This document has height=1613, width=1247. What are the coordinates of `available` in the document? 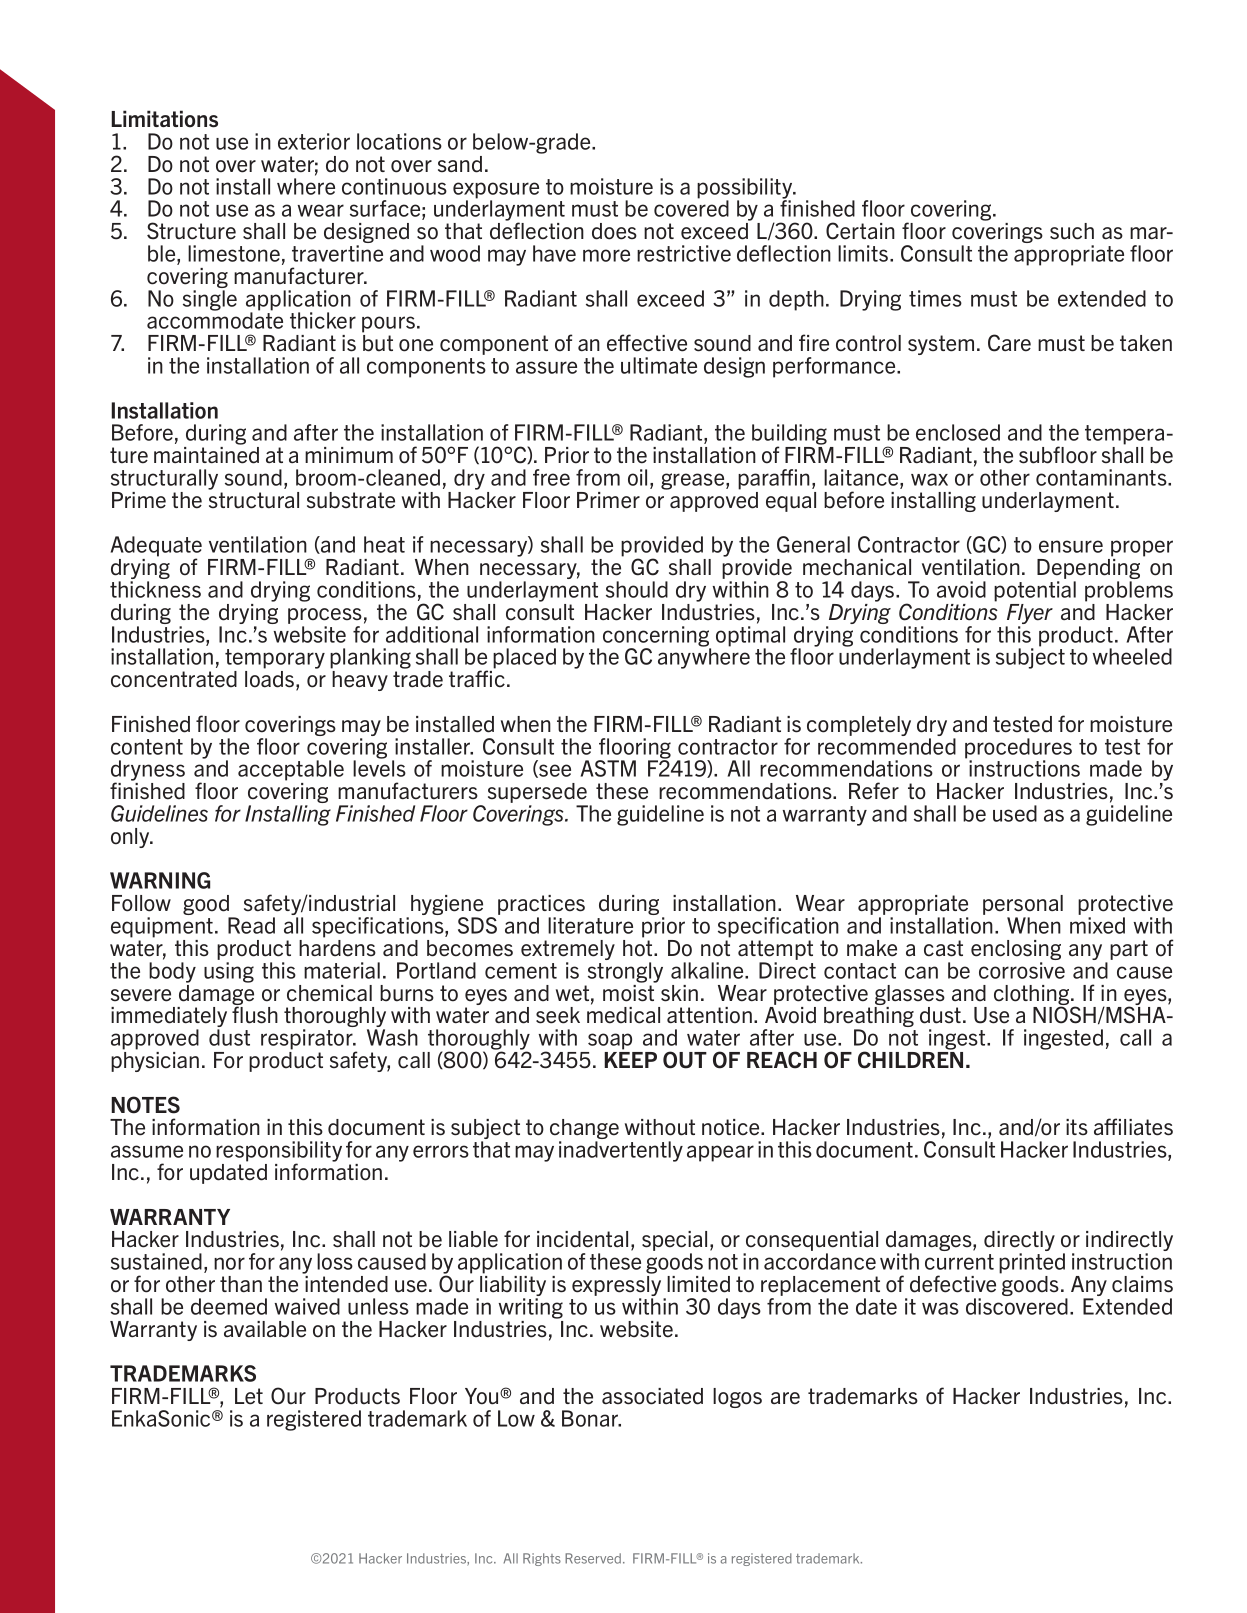 It's located at (265, 1329).
